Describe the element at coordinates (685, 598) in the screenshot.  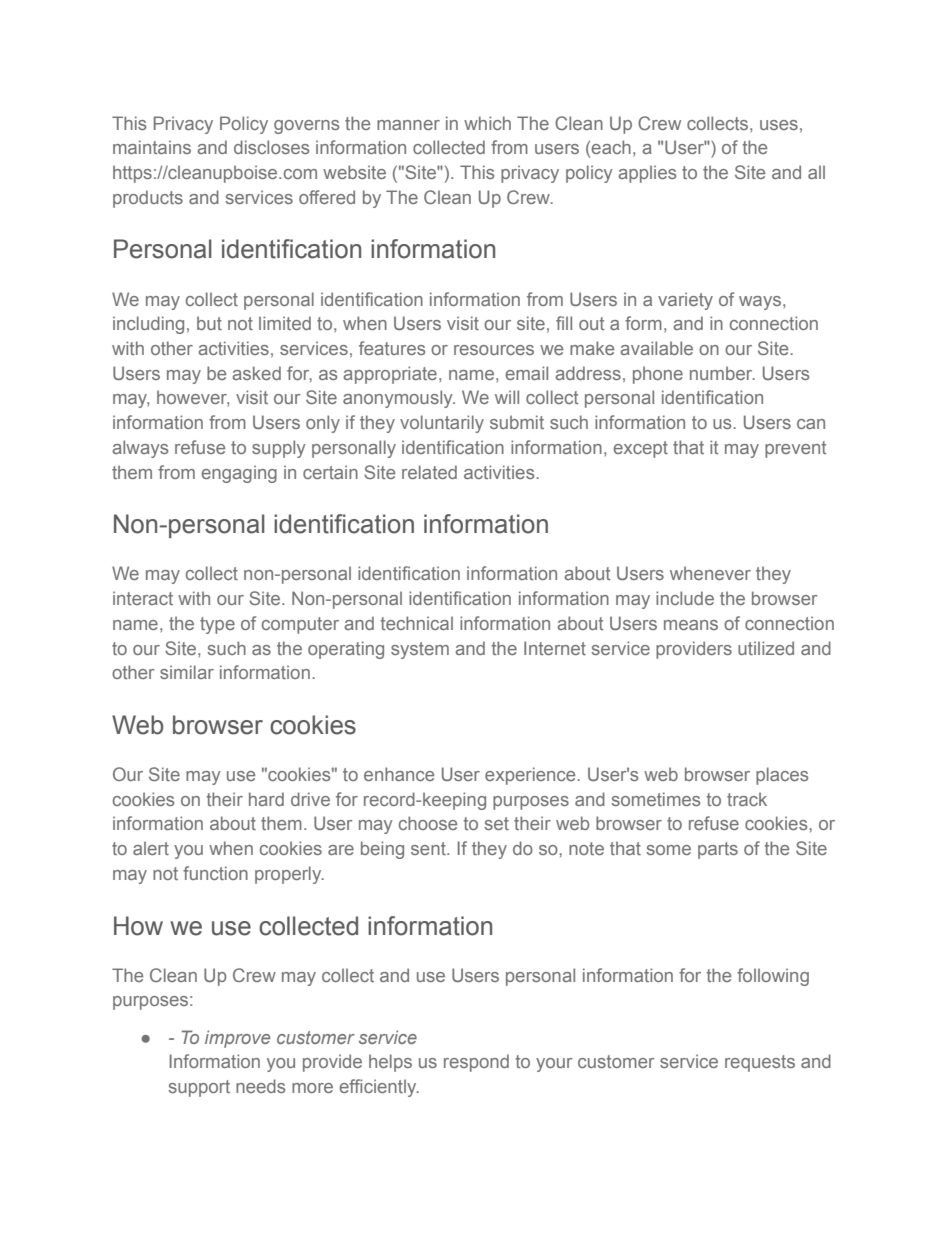
I see `include` at that location.
